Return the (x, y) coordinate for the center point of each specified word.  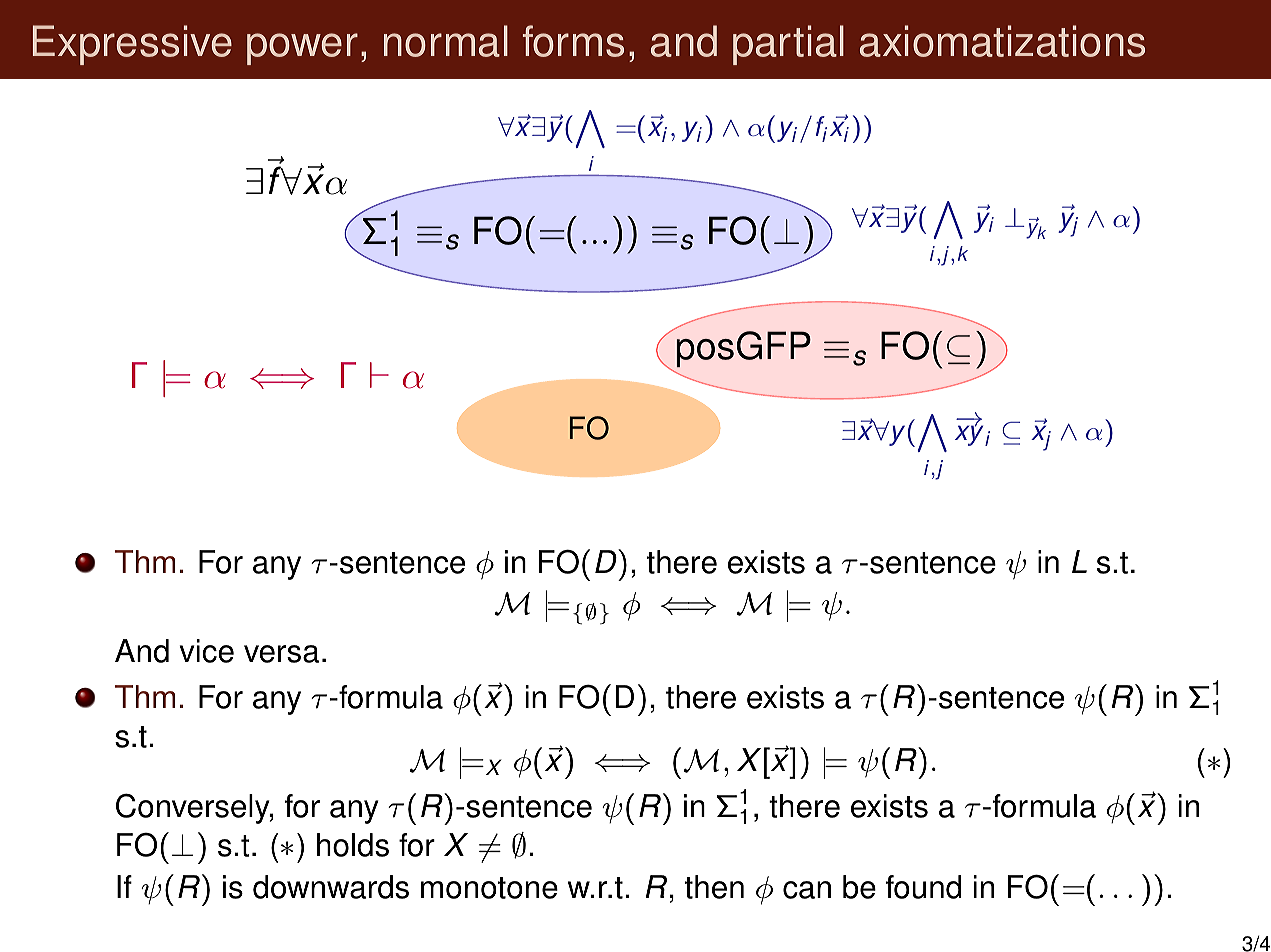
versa (281, 654)
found (923, 887)
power (302, 49)
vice (207, 651)
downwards (331, 887)
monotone (489, 888)
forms (573, 41)
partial (788, 45)
